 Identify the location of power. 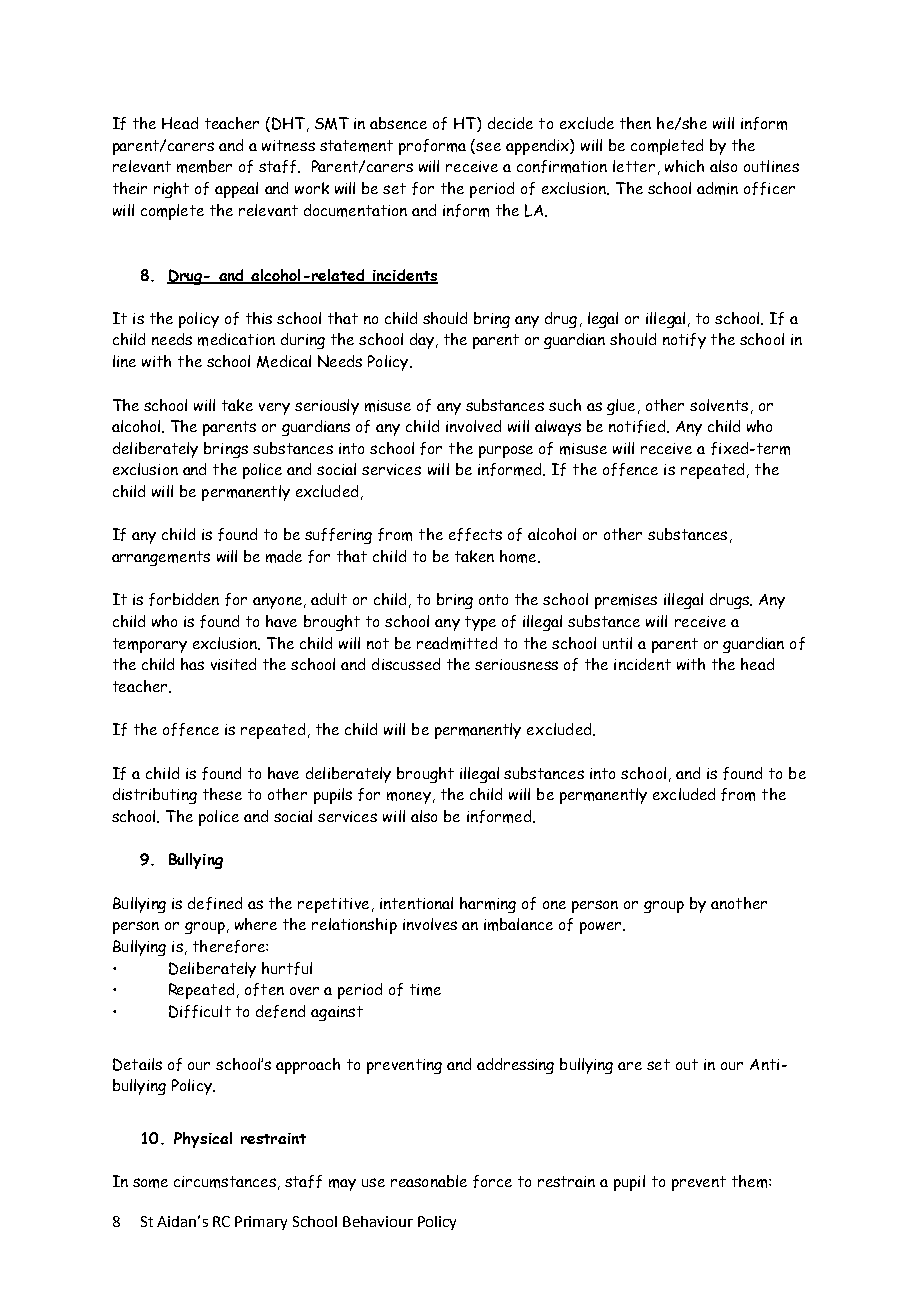
(600, 928).
